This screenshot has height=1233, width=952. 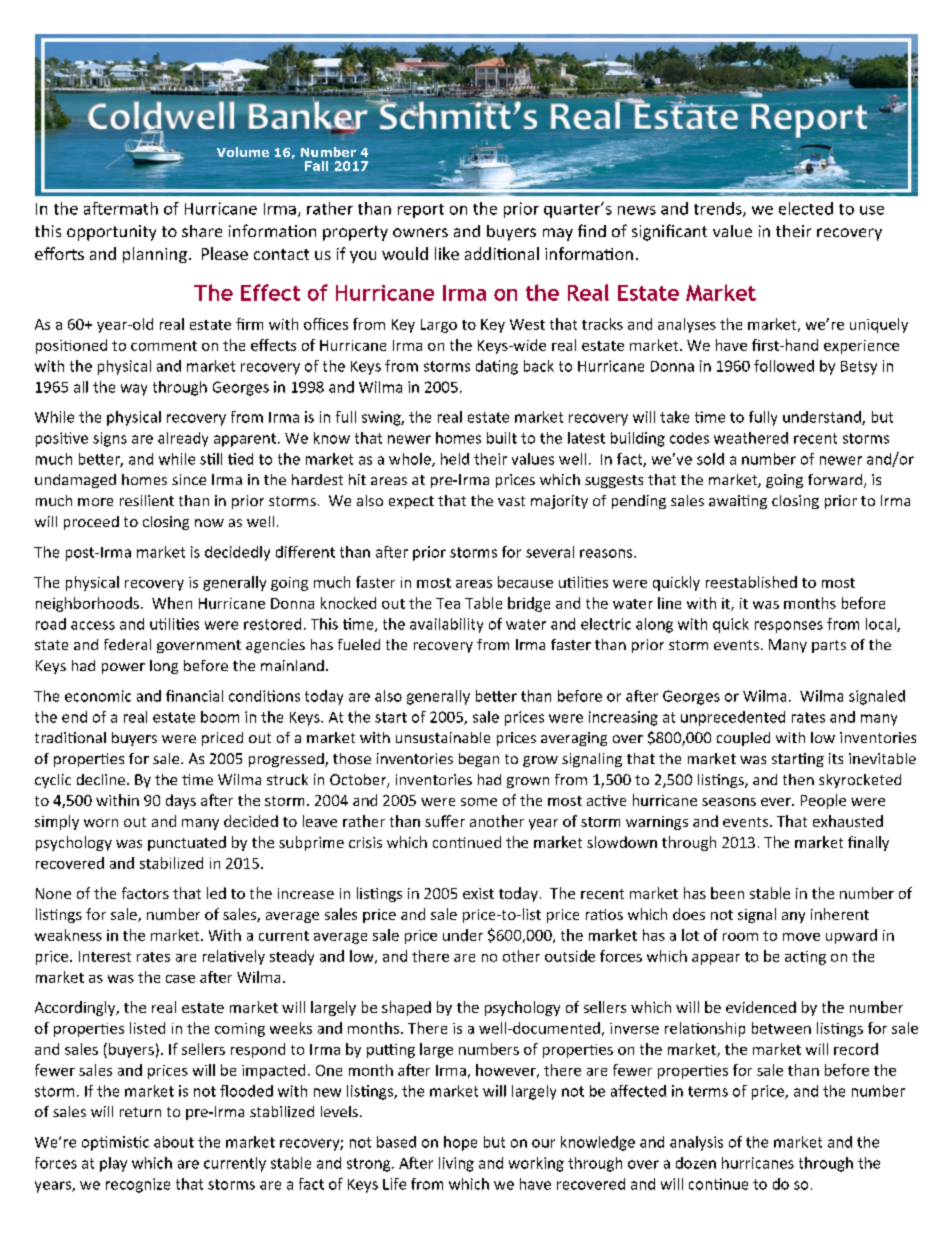 I want to click on exist, so click(x=478, y=893).
